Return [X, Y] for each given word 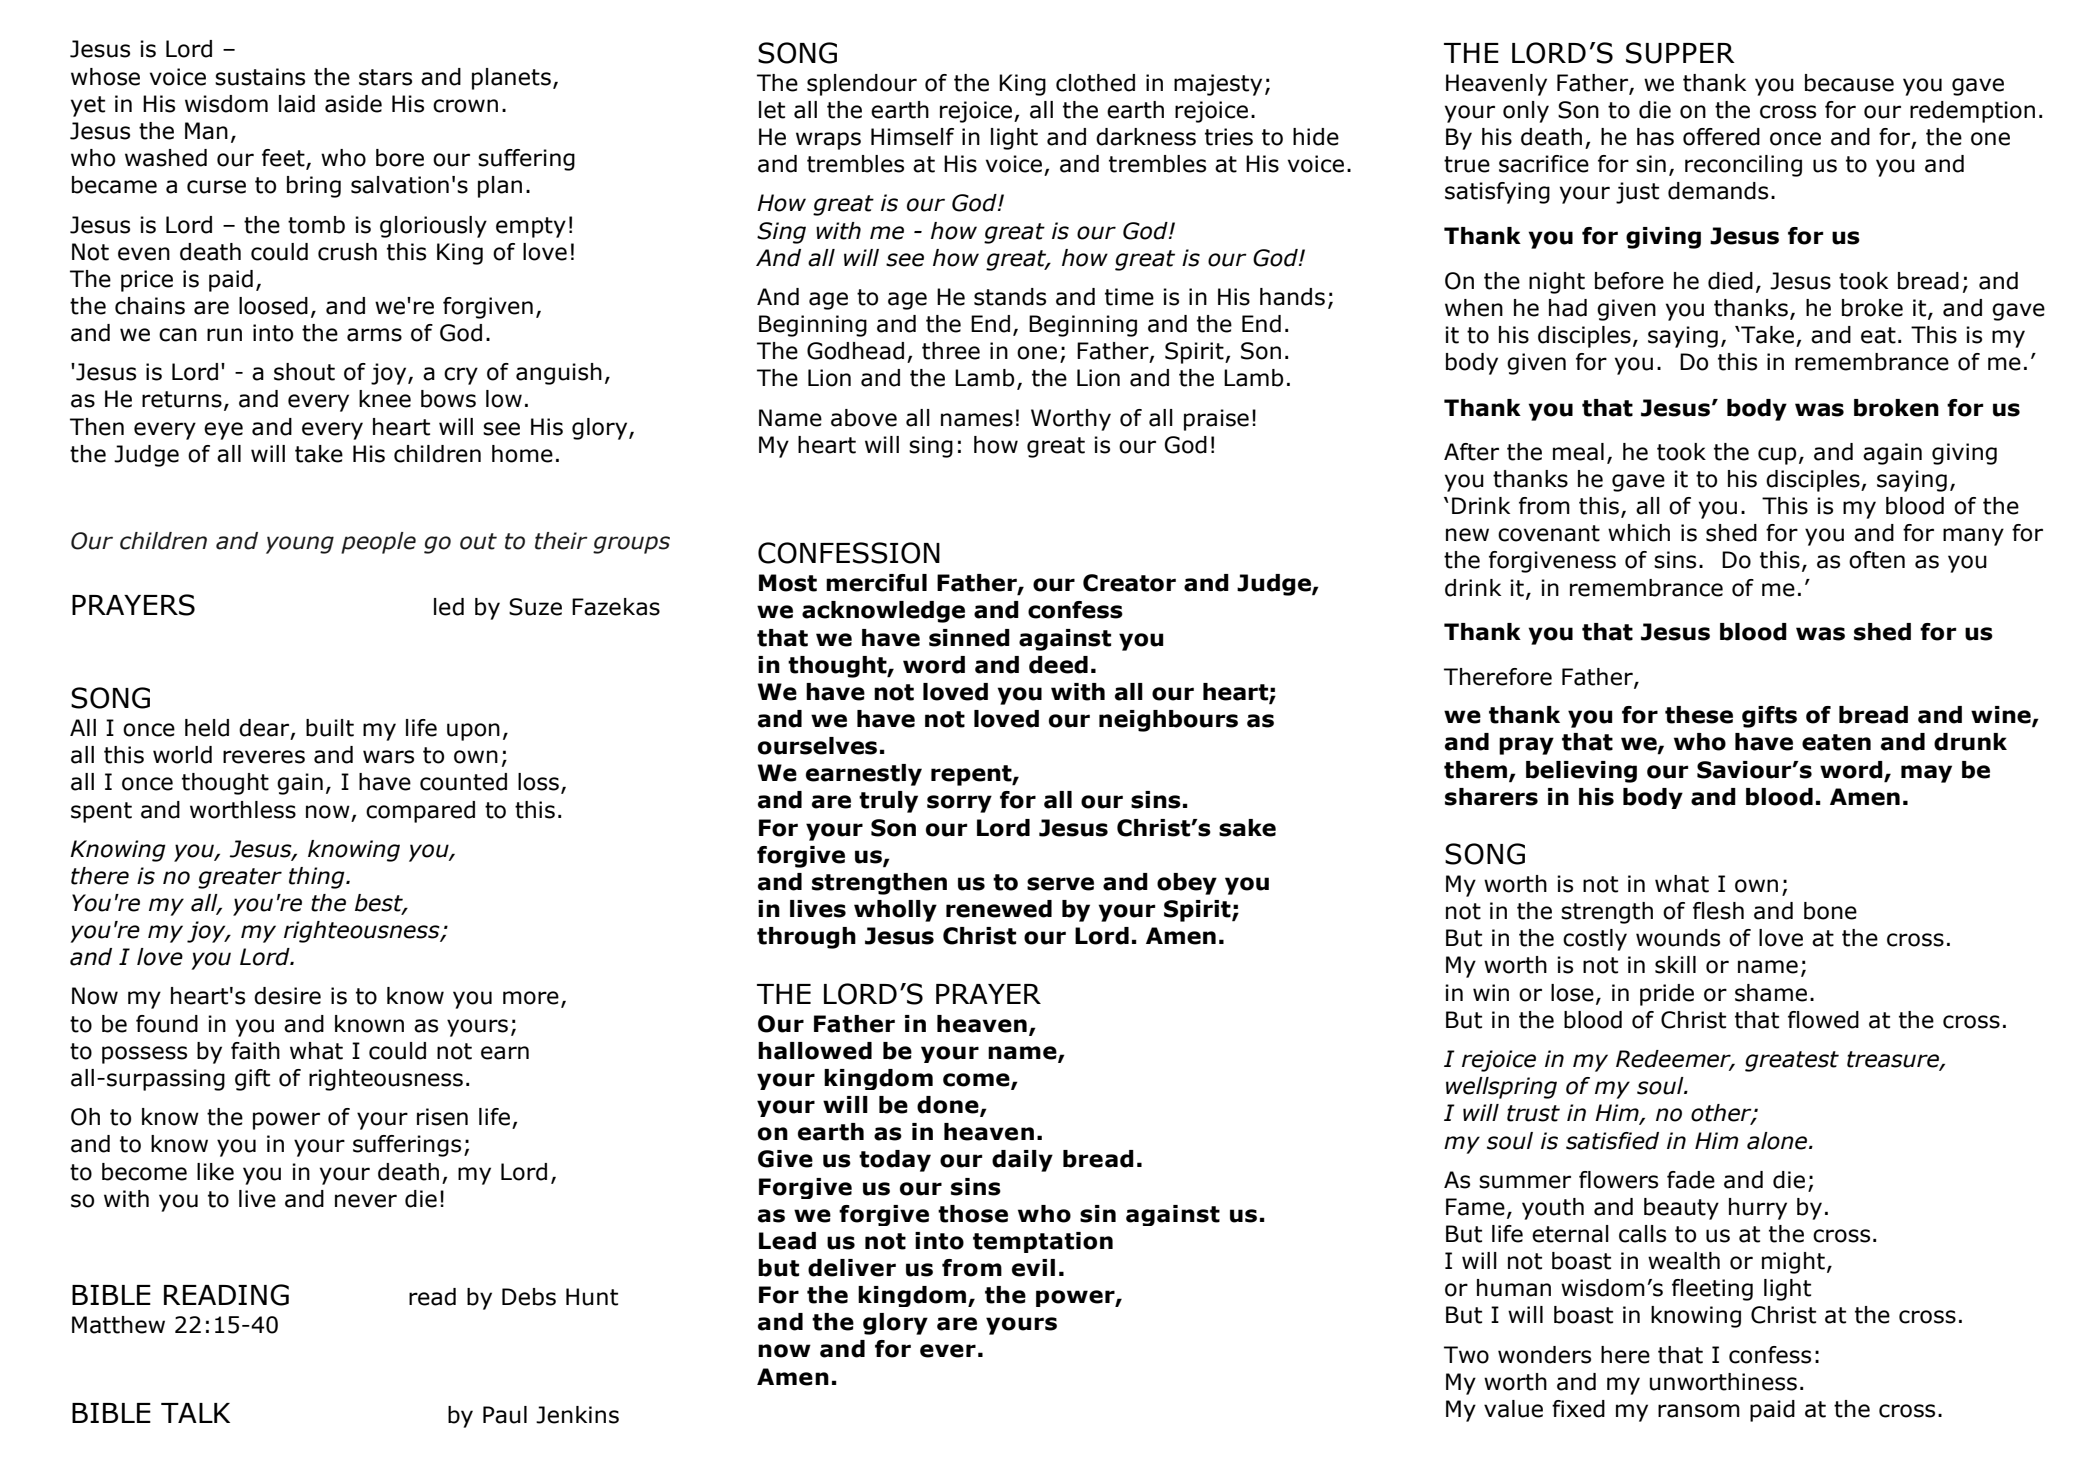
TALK [195, 1413]
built [330, 728]
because [1849, 83]
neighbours [1168, 721]
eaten [1836, 742]
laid [297, 104]
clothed [1095, 83]
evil [1033, 1268]
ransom [1699, 1411]
